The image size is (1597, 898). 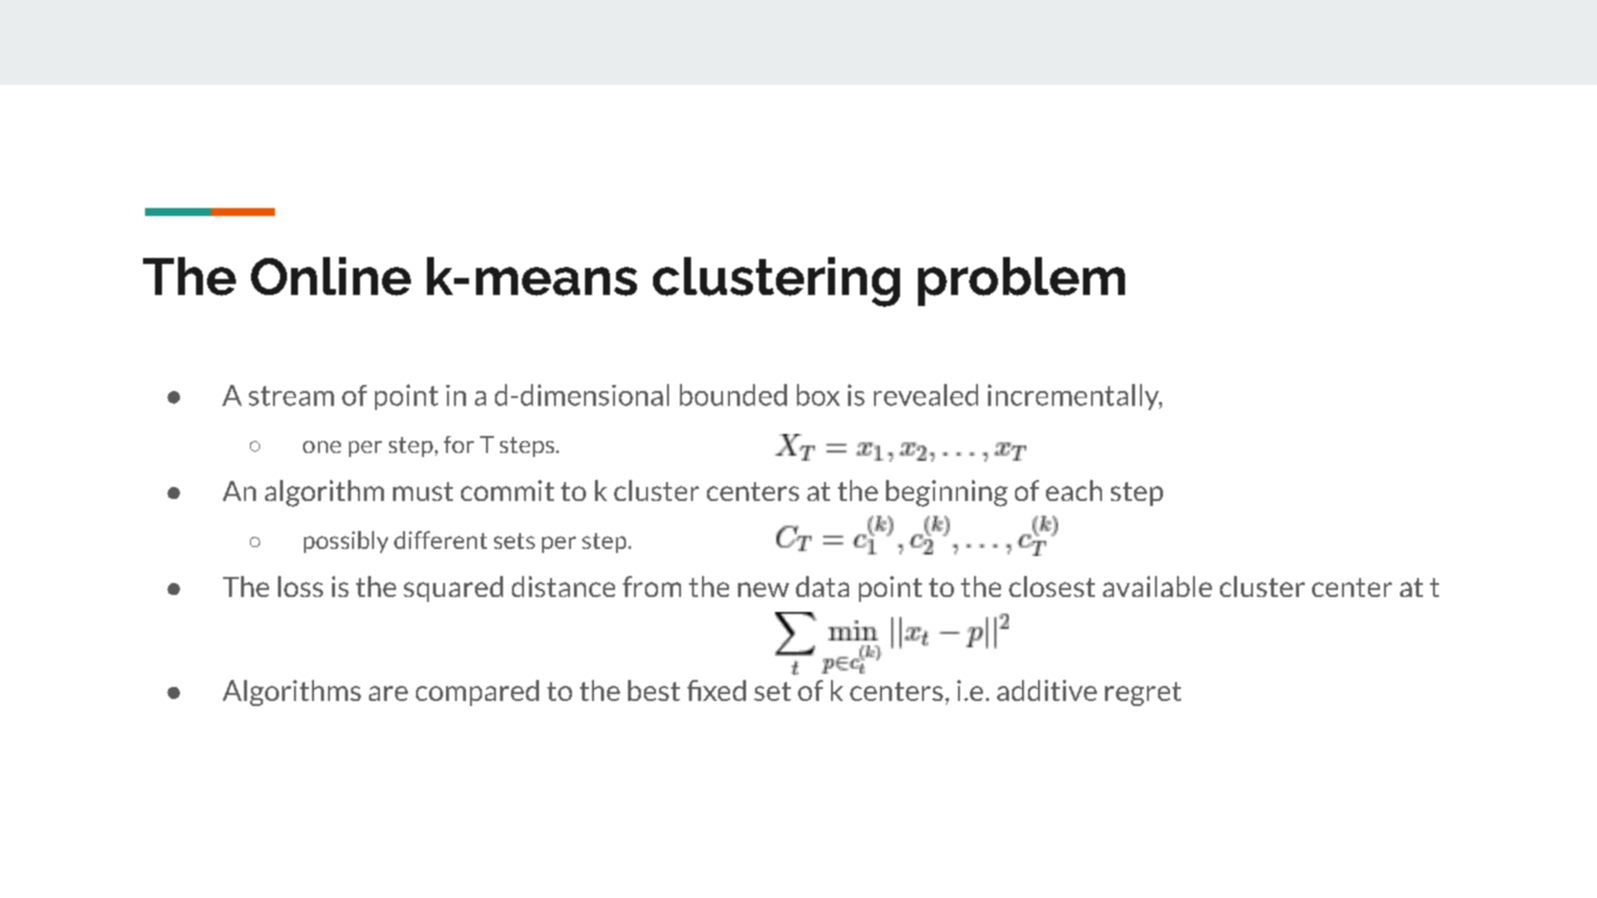 I want to click on compared, so click(x=477, y=693).
